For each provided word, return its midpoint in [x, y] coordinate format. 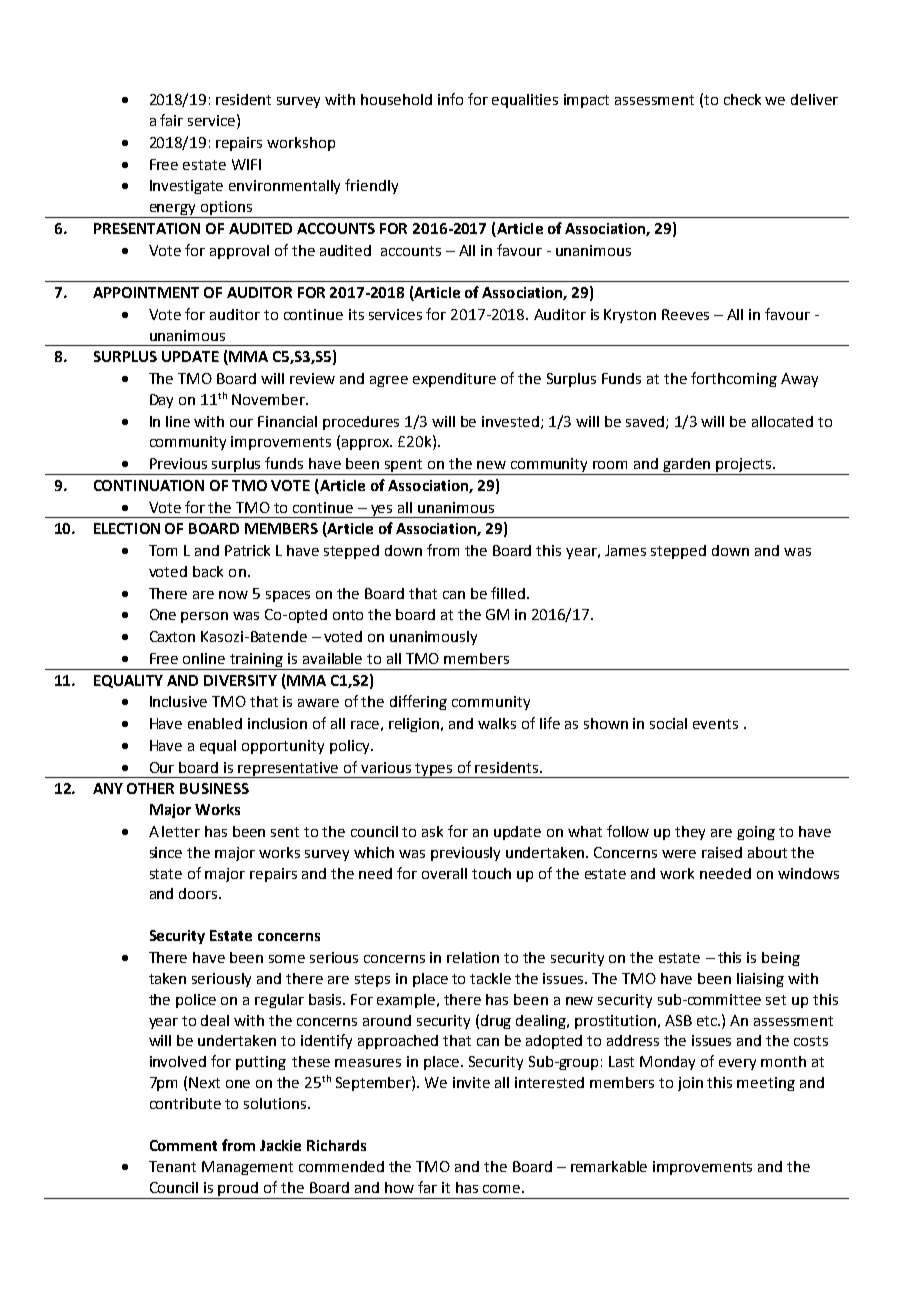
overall [444, 873]
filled [509, 593]
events [715, 724]
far [427, 1187]
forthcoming [734, 379]
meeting [766, 1084]
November [269, 399]
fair [171, 120]
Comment [183, 1145]
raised [722, 852]
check [742, 99]
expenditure [454, 380]
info [450, 99]
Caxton [172, 636]
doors [199, 893]
